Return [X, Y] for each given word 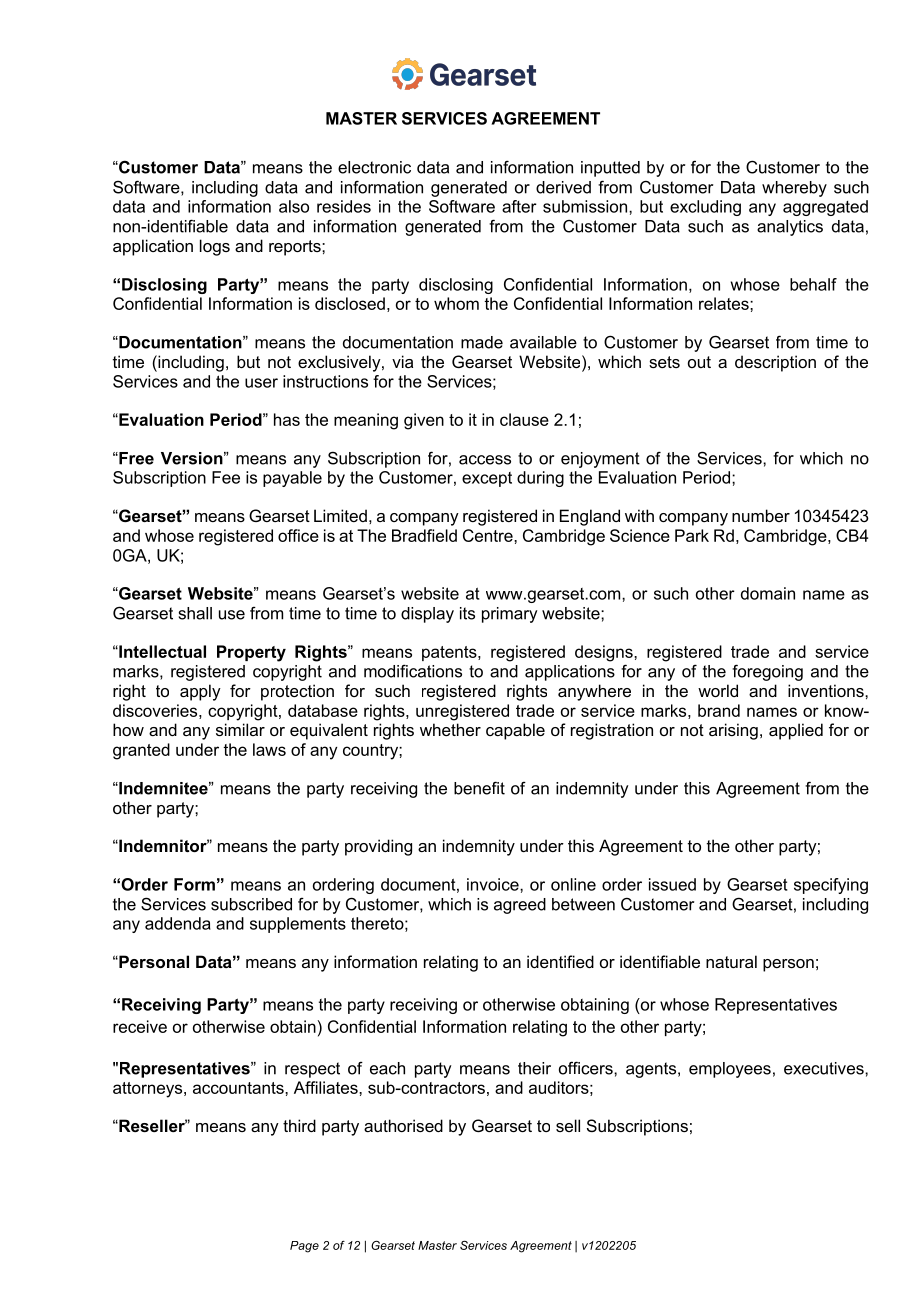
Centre [489, 535]
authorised [403, 1125]
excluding [705, 208]
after [519, 206]
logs [215, 247]
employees [730, 1070]
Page [304, 1247]
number [761, 515]
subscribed [251, 904]
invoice [494, 884]
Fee [226, 477]
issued [672, 884]
